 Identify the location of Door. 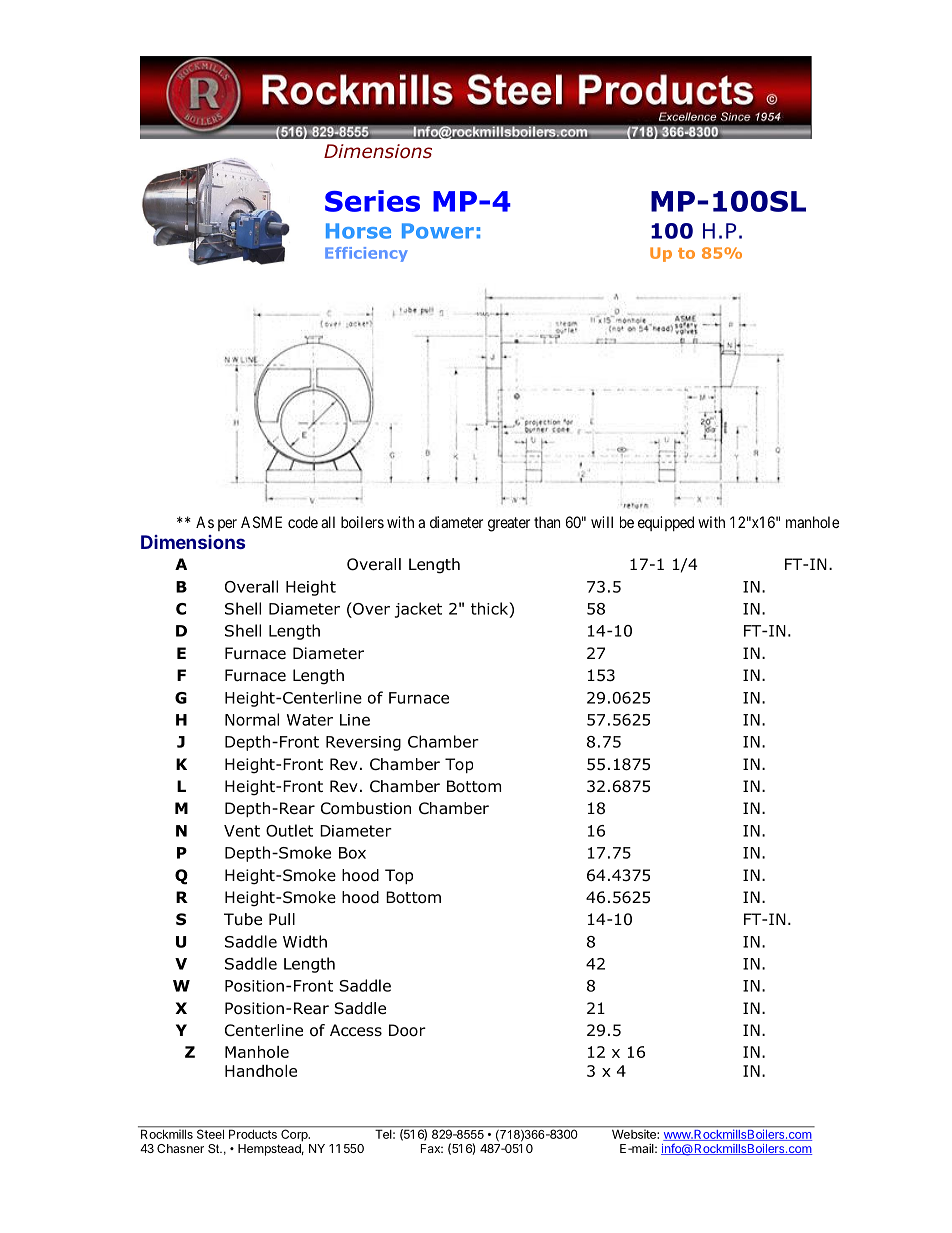
(407, 1030).
